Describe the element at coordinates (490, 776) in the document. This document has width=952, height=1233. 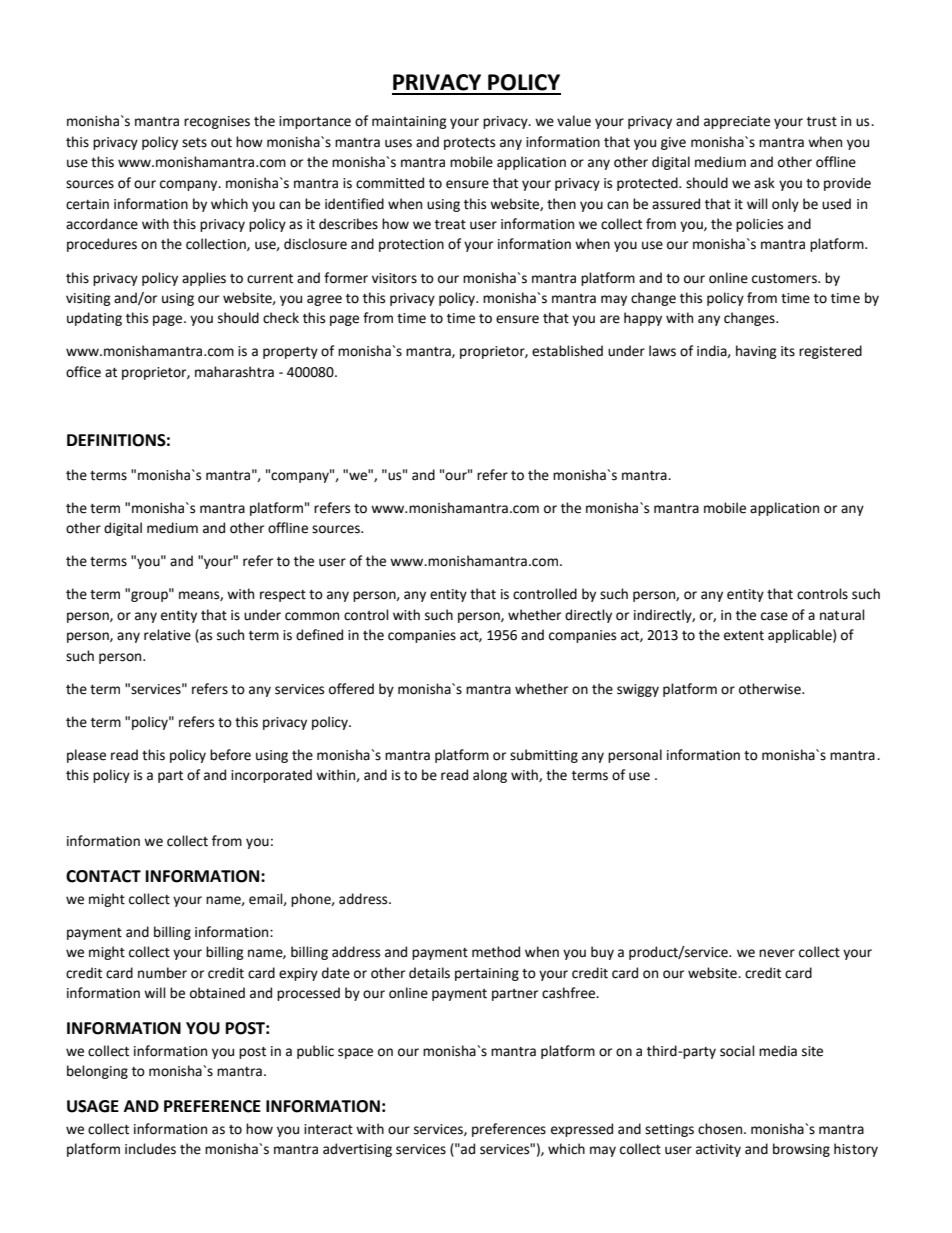
I see `along` at that location.
